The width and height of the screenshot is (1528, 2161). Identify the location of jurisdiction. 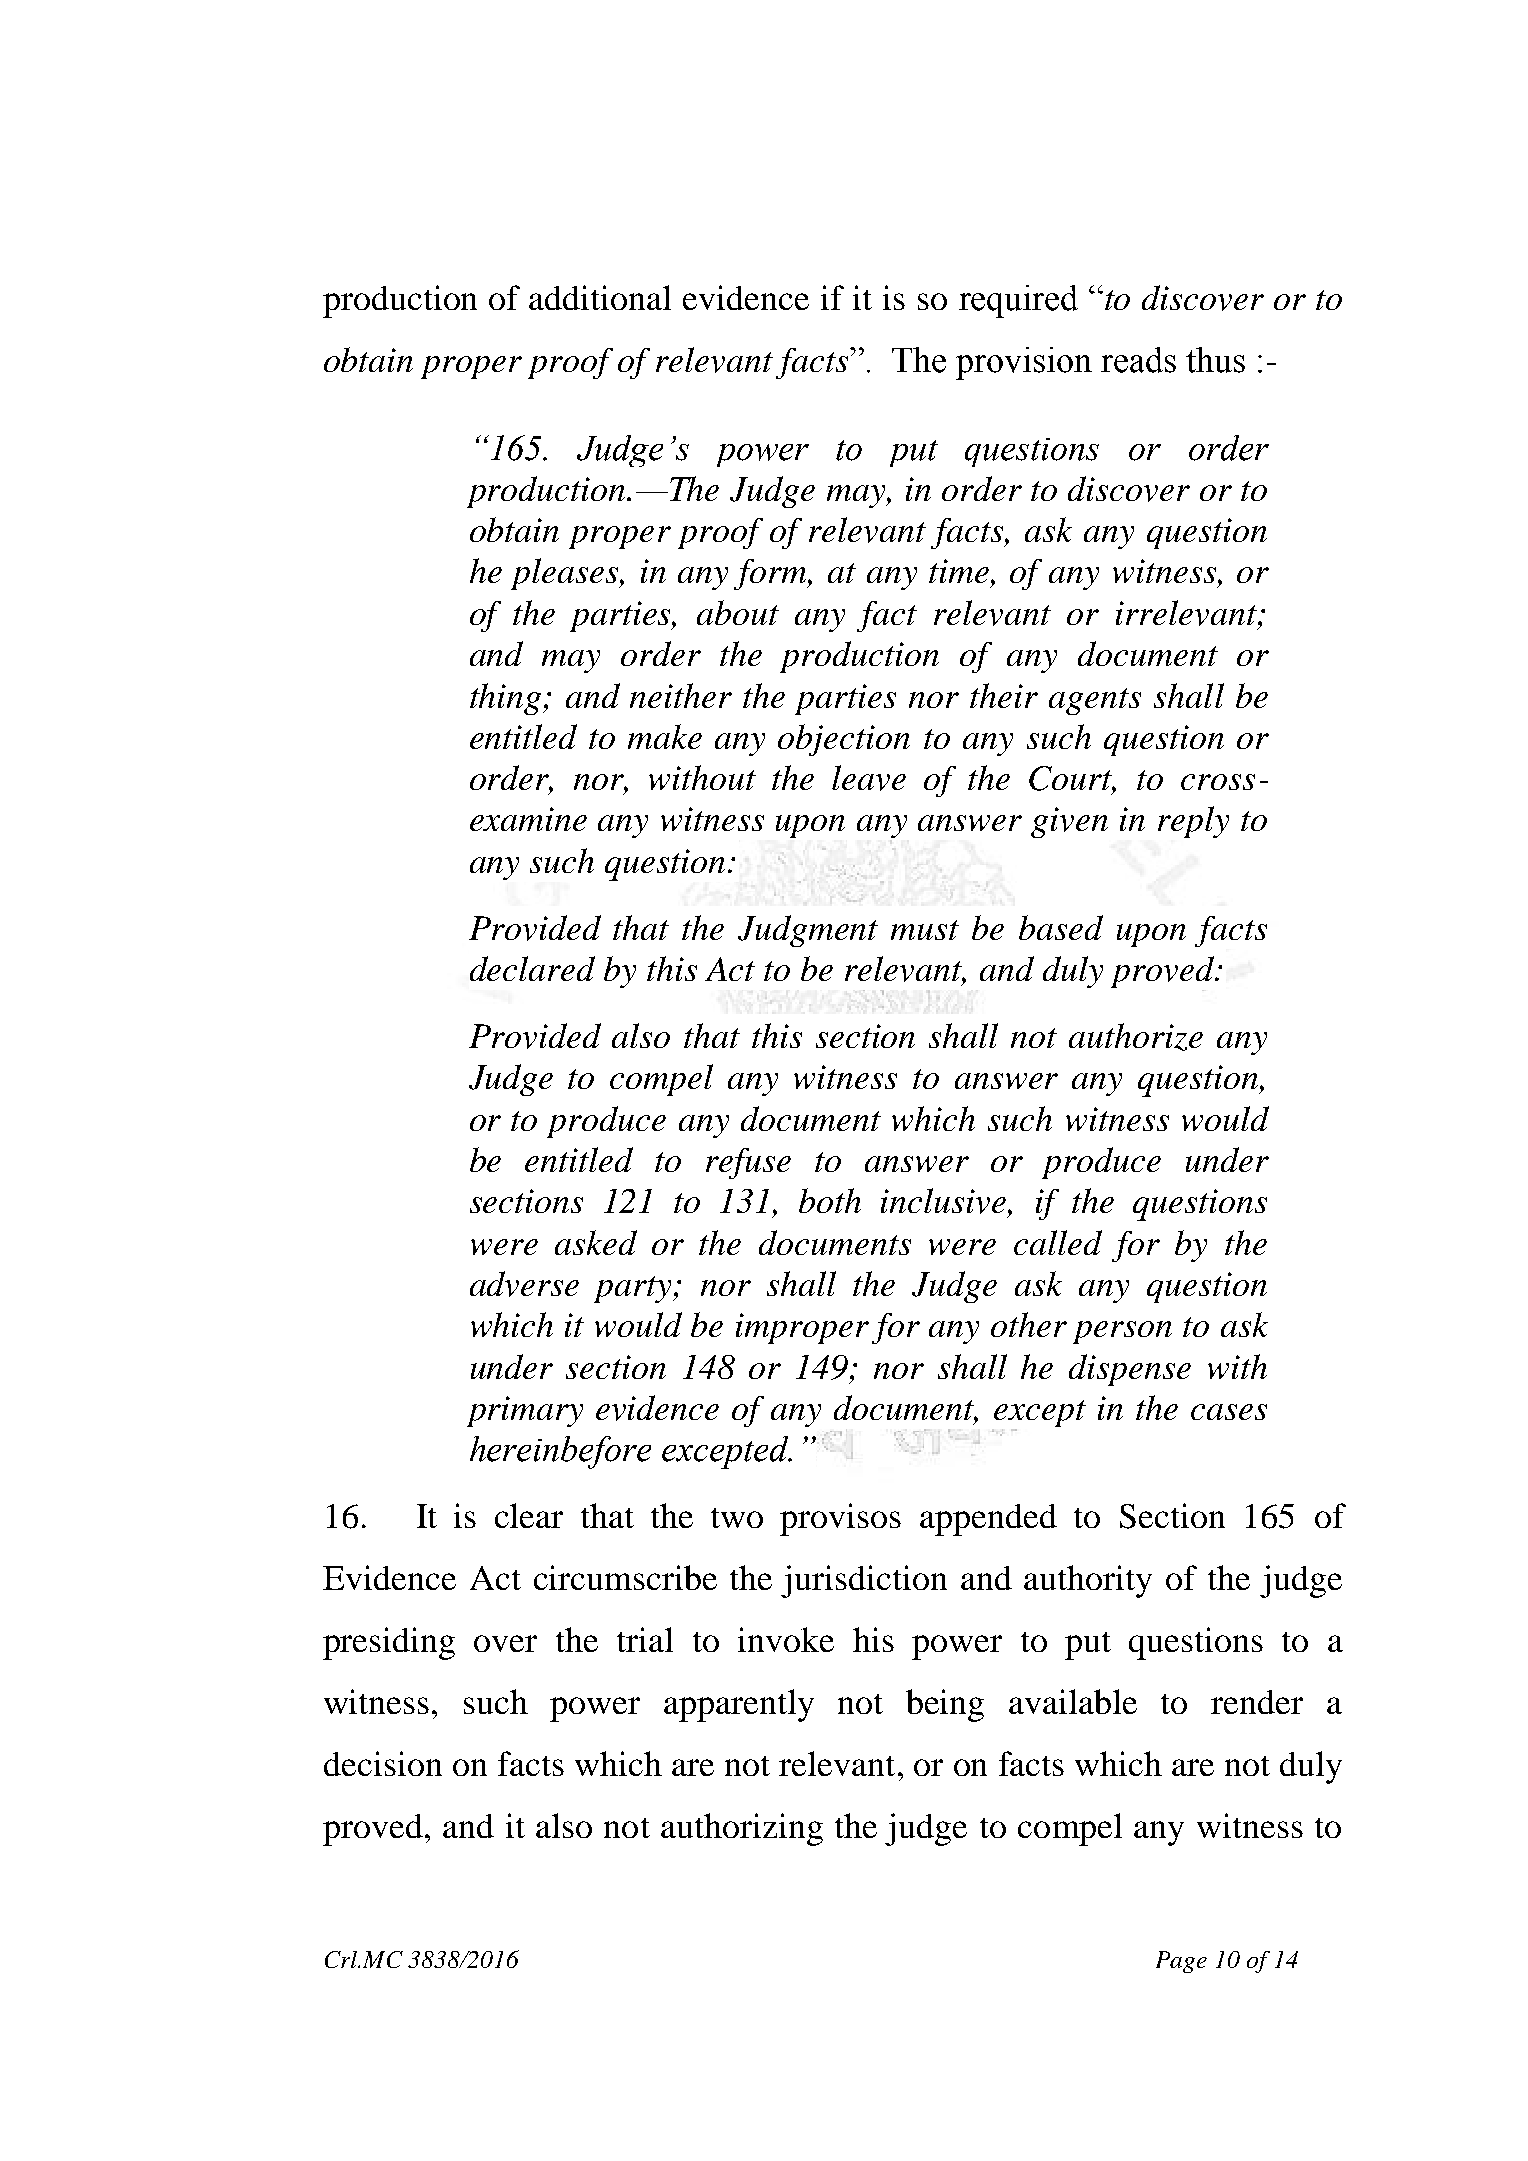
(864, 1581).
